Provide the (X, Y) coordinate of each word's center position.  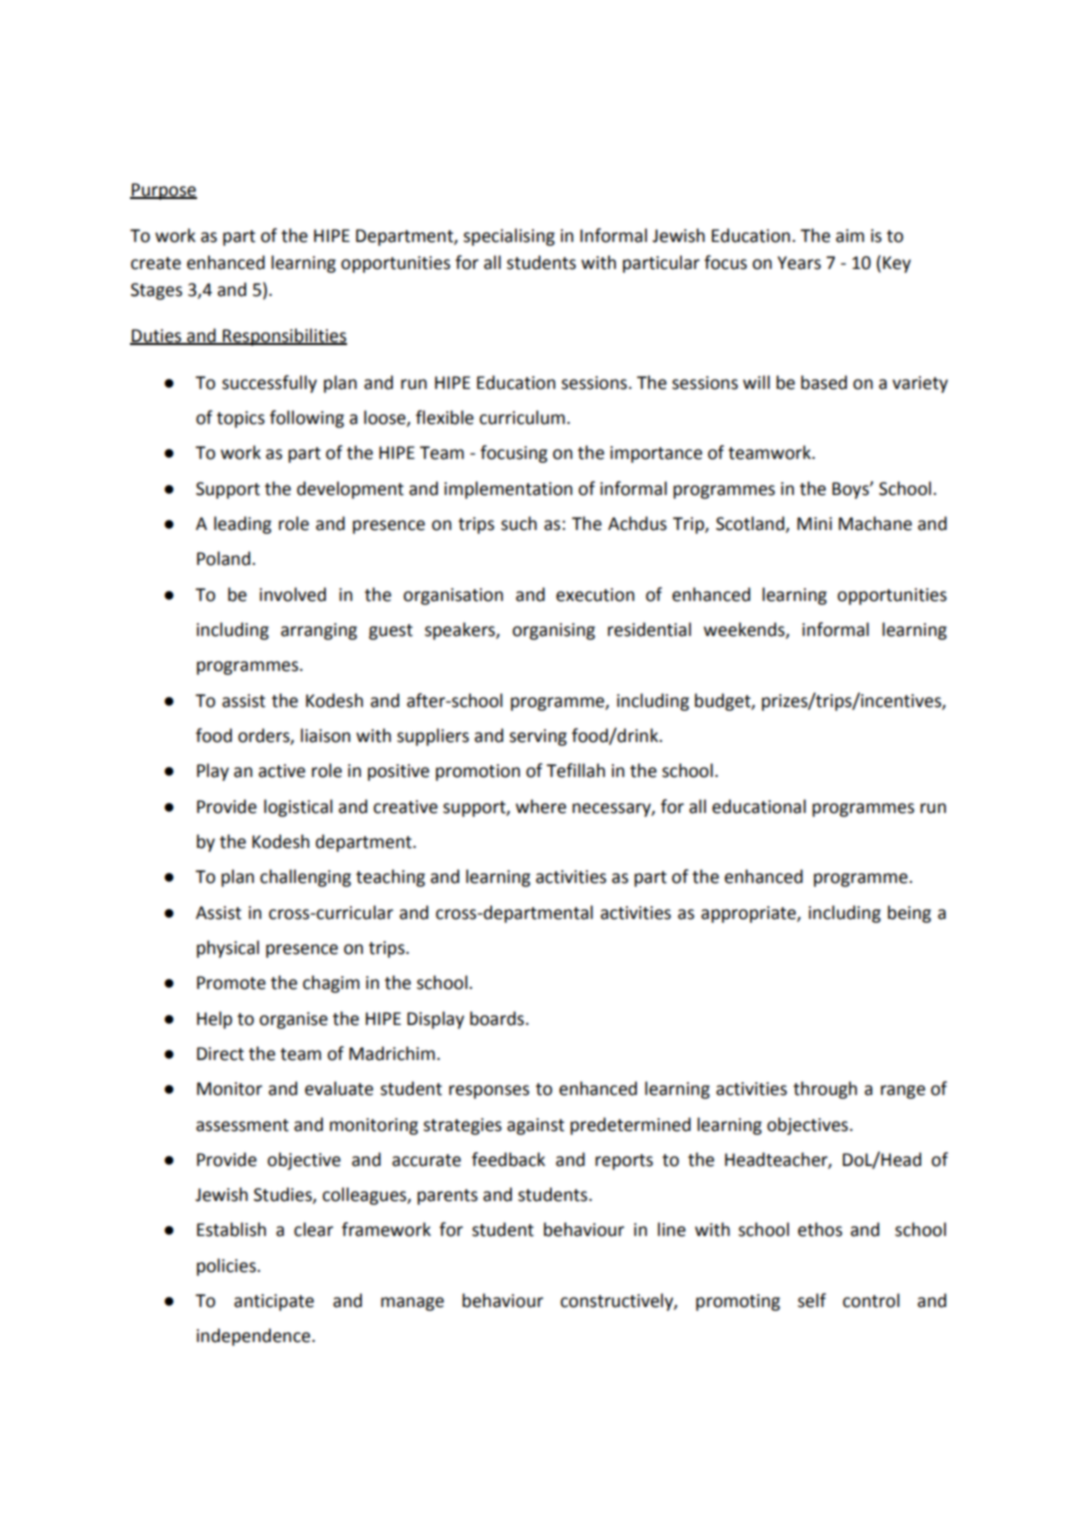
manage (412, 1304)
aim (850, 236)
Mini (814, 523)
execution (595, 595)
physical (228, 949)
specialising (509, 237)
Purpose (163, 191)
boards (497, 1018)
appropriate (749, 914)
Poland (225, 558)
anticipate (274, 1302)
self (812, 1300)
